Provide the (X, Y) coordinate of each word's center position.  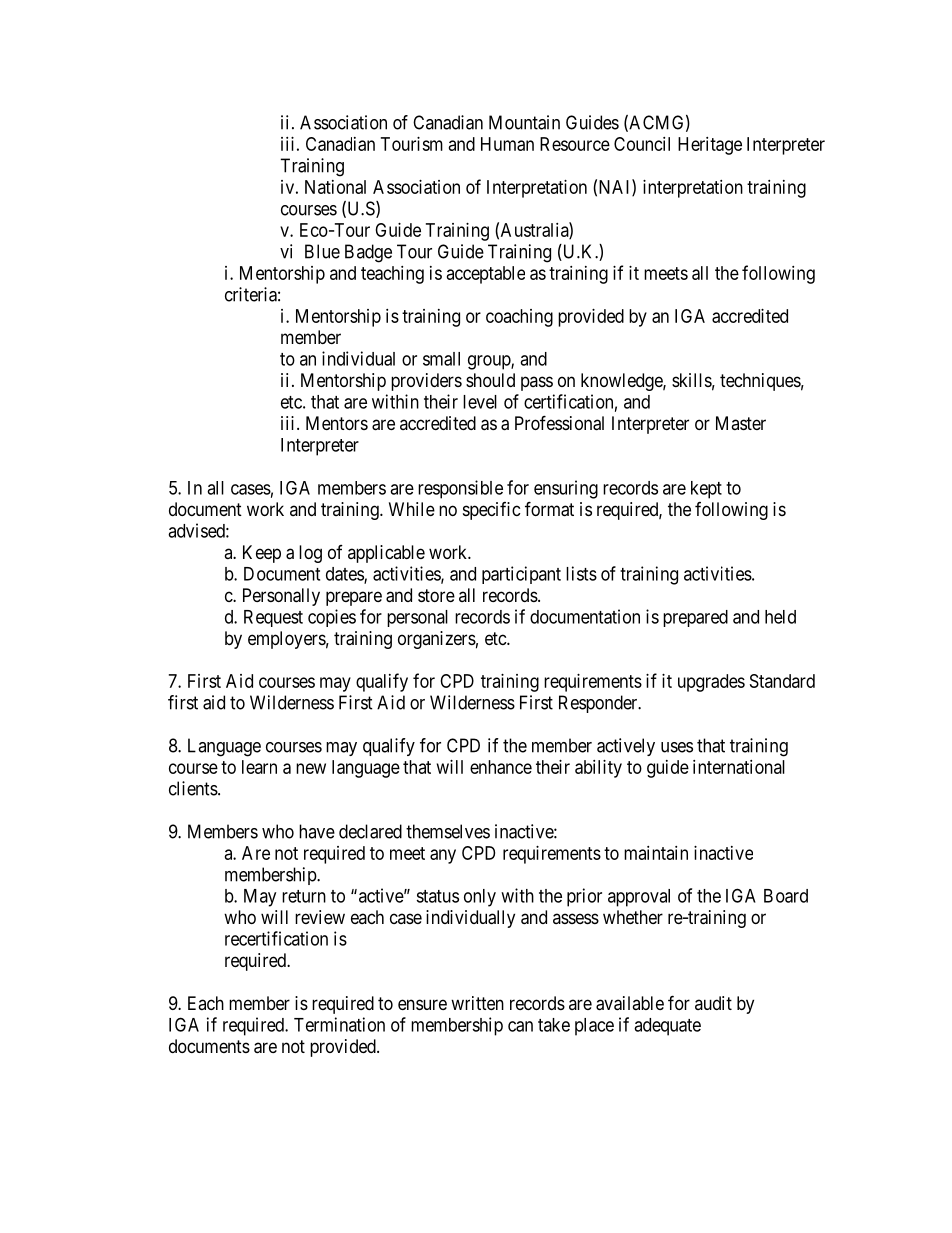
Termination (339, 1024)
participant (521, 575)
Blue (322, 251)
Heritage (710, 146)
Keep (262, 554)
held (780, 617)
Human (507, 144)
